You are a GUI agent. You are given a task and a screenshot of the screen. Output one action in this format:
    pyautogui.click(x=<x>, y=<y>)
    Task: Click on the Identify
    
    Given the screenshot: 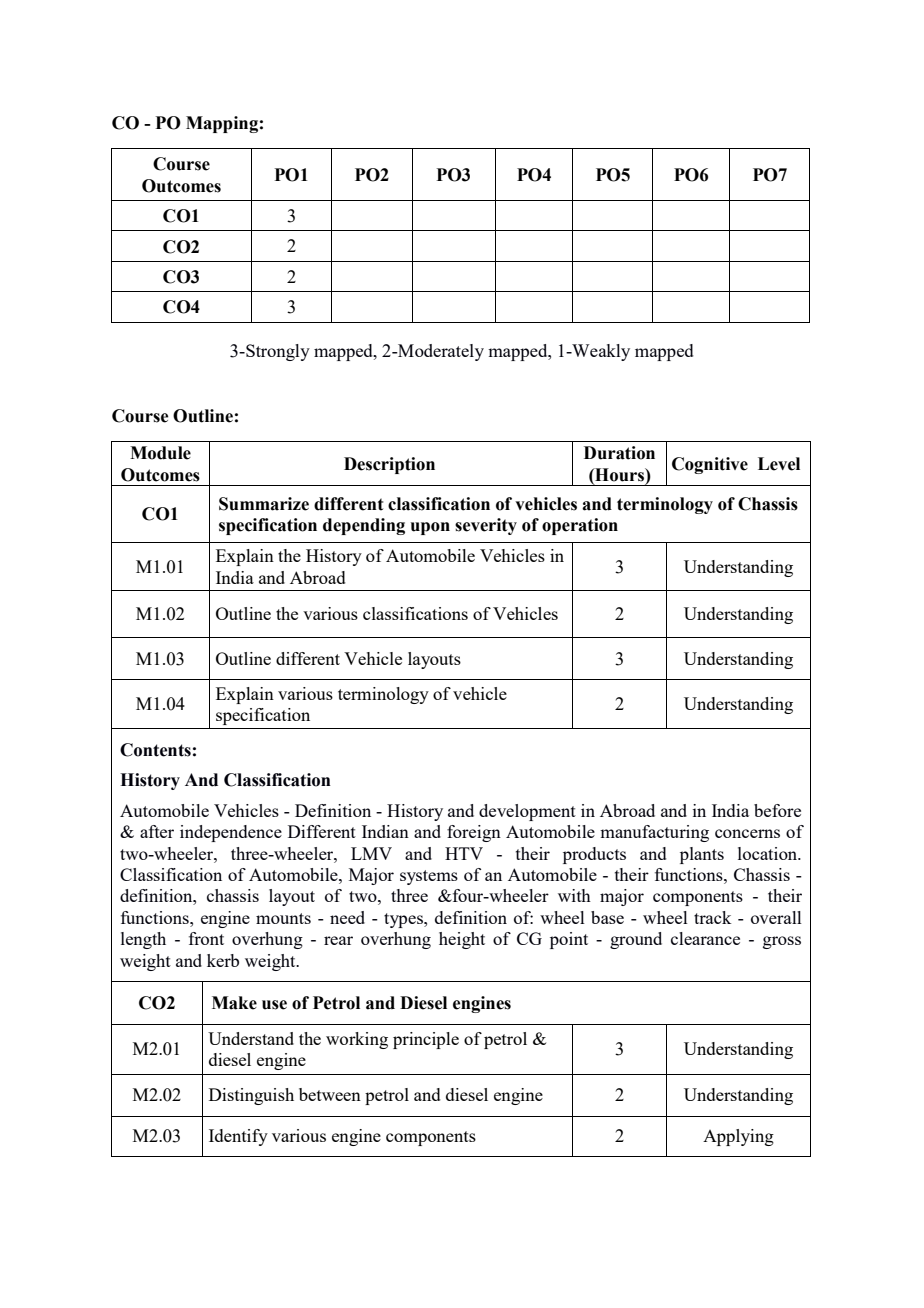 What is the action you would take?
    pyautogui.click(x=238, y=1137)
